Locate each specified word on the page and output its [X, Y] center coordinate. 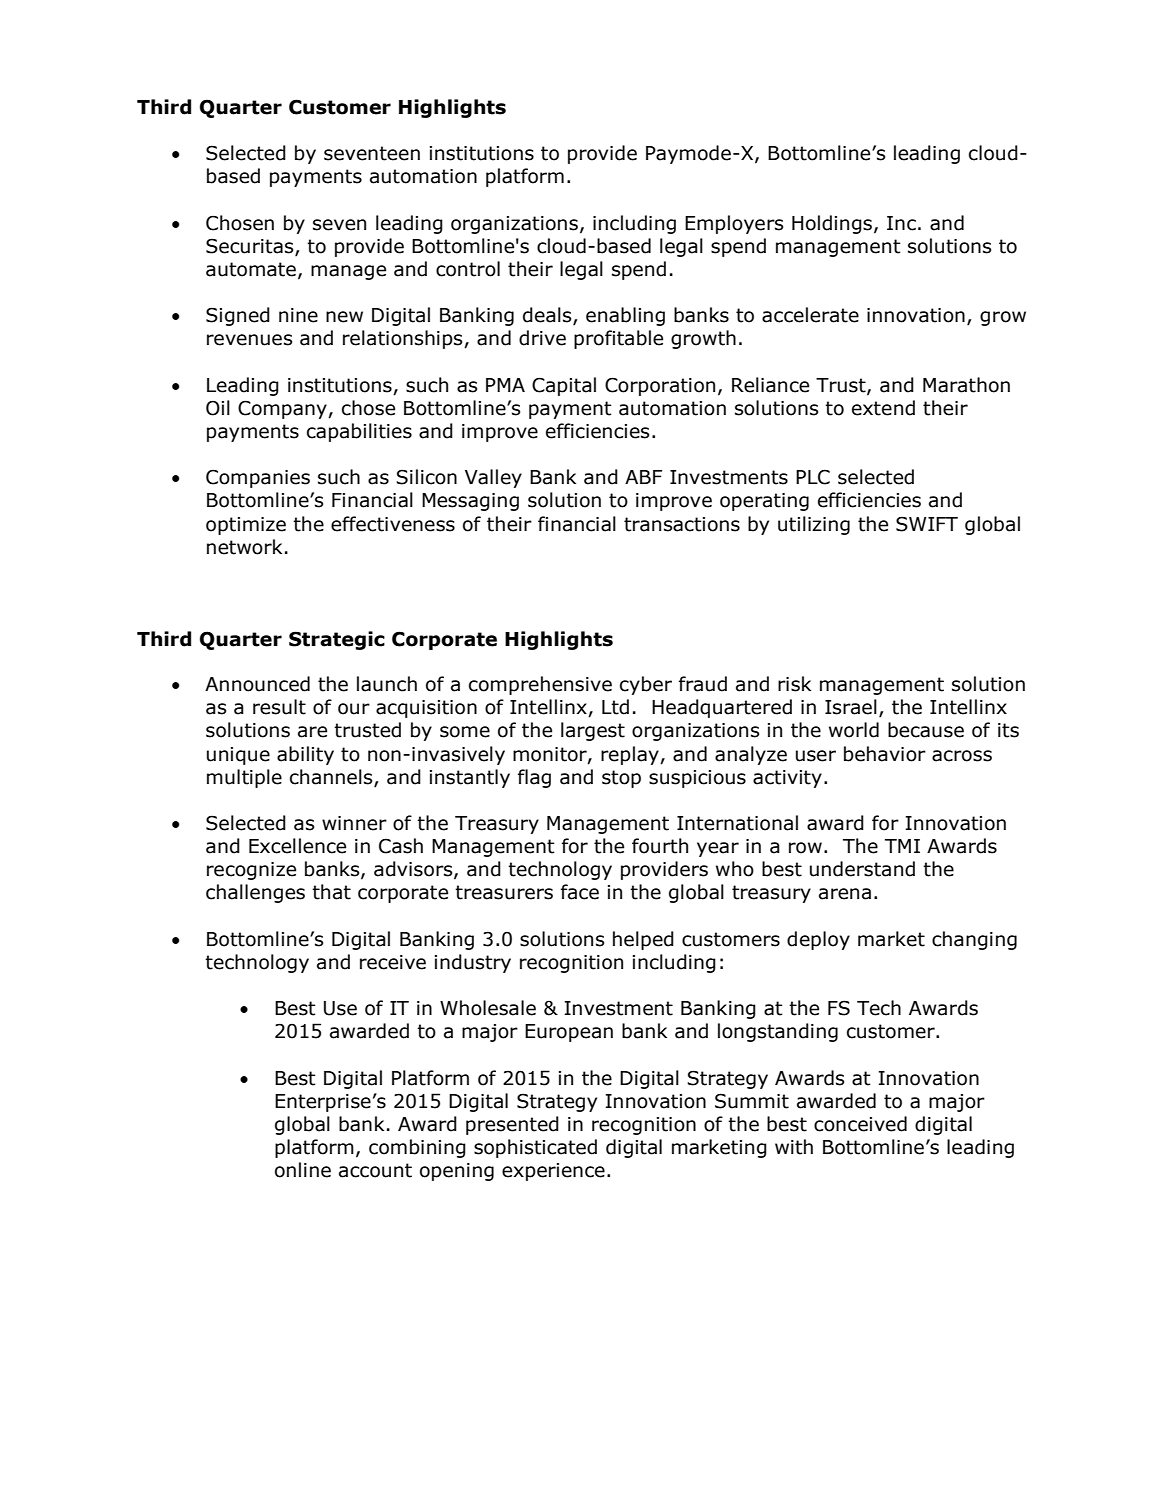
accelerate [810, 315]
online [303, 1170]
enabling [625, 316]
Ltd [615, 707]
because [926, 730]
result [279, 707]
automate [251, 269]
